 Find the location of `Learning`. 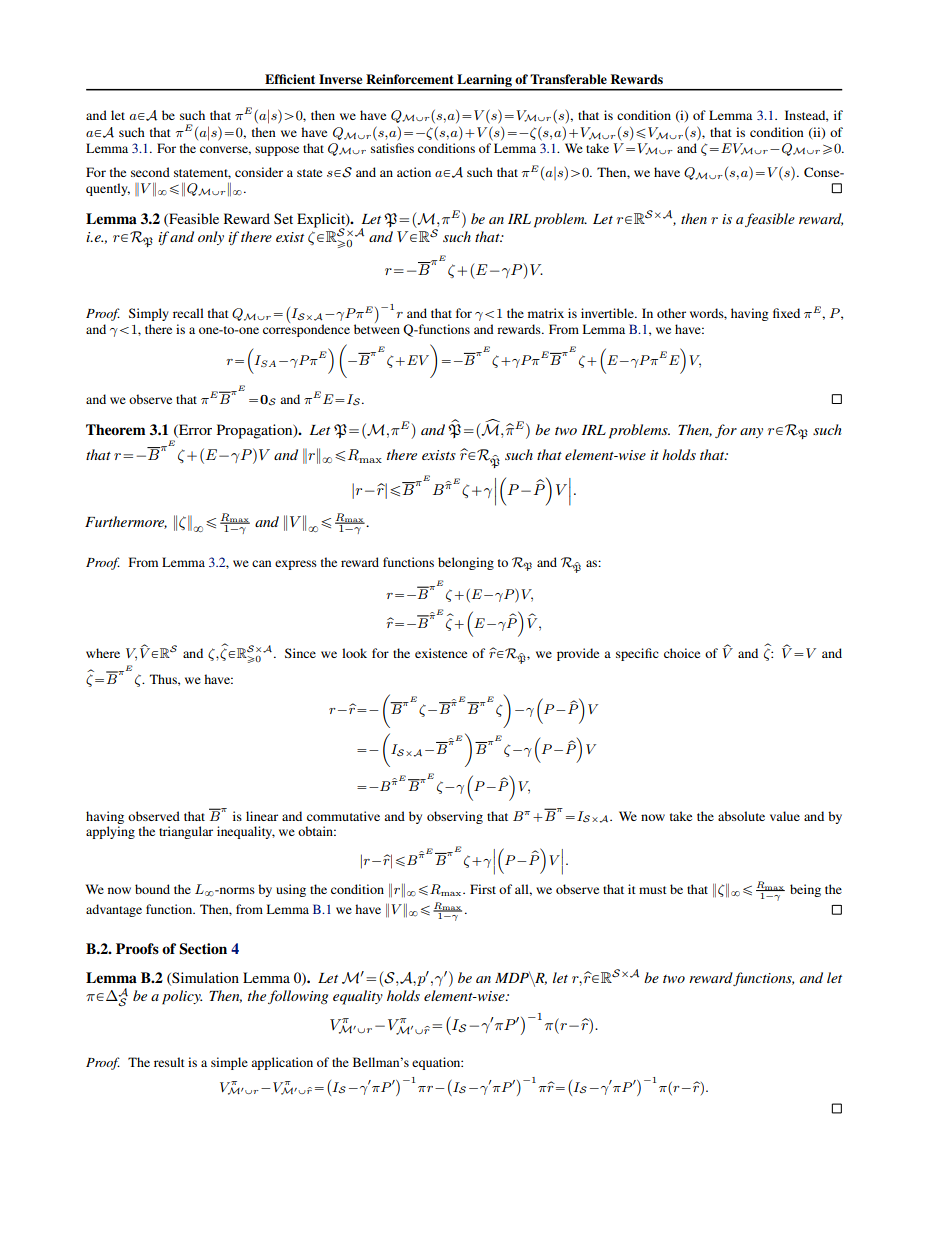

Learning is located at coordinates (484, 82).
